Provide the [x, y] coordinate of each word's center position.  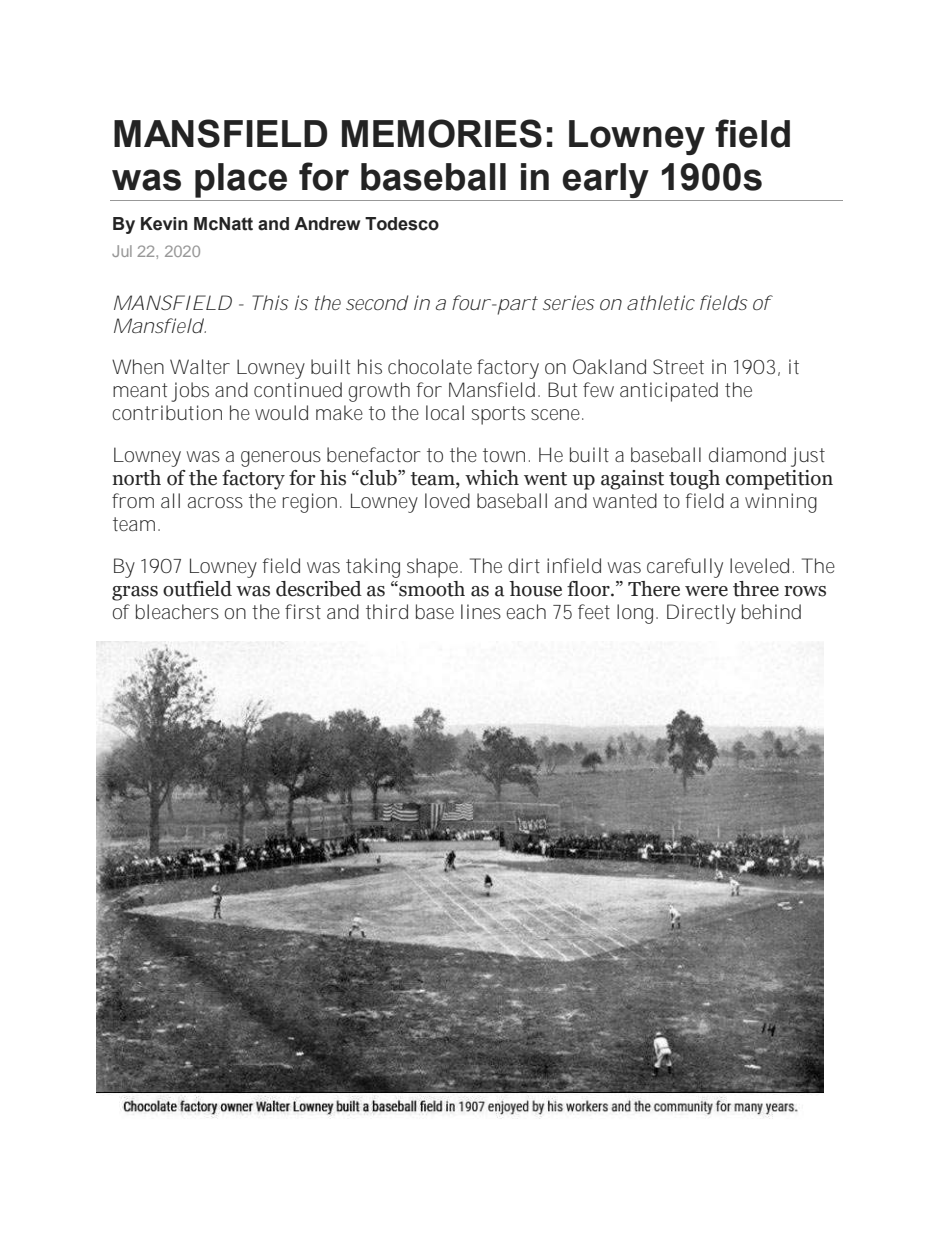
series [569, 302]
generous [281, 459]
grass [135, 593]
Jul [122, 251]
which [492, 478]
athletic [661, 302]
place [241, 180]
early [605, 180]
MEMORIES [442, 133]
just [808, 457]
